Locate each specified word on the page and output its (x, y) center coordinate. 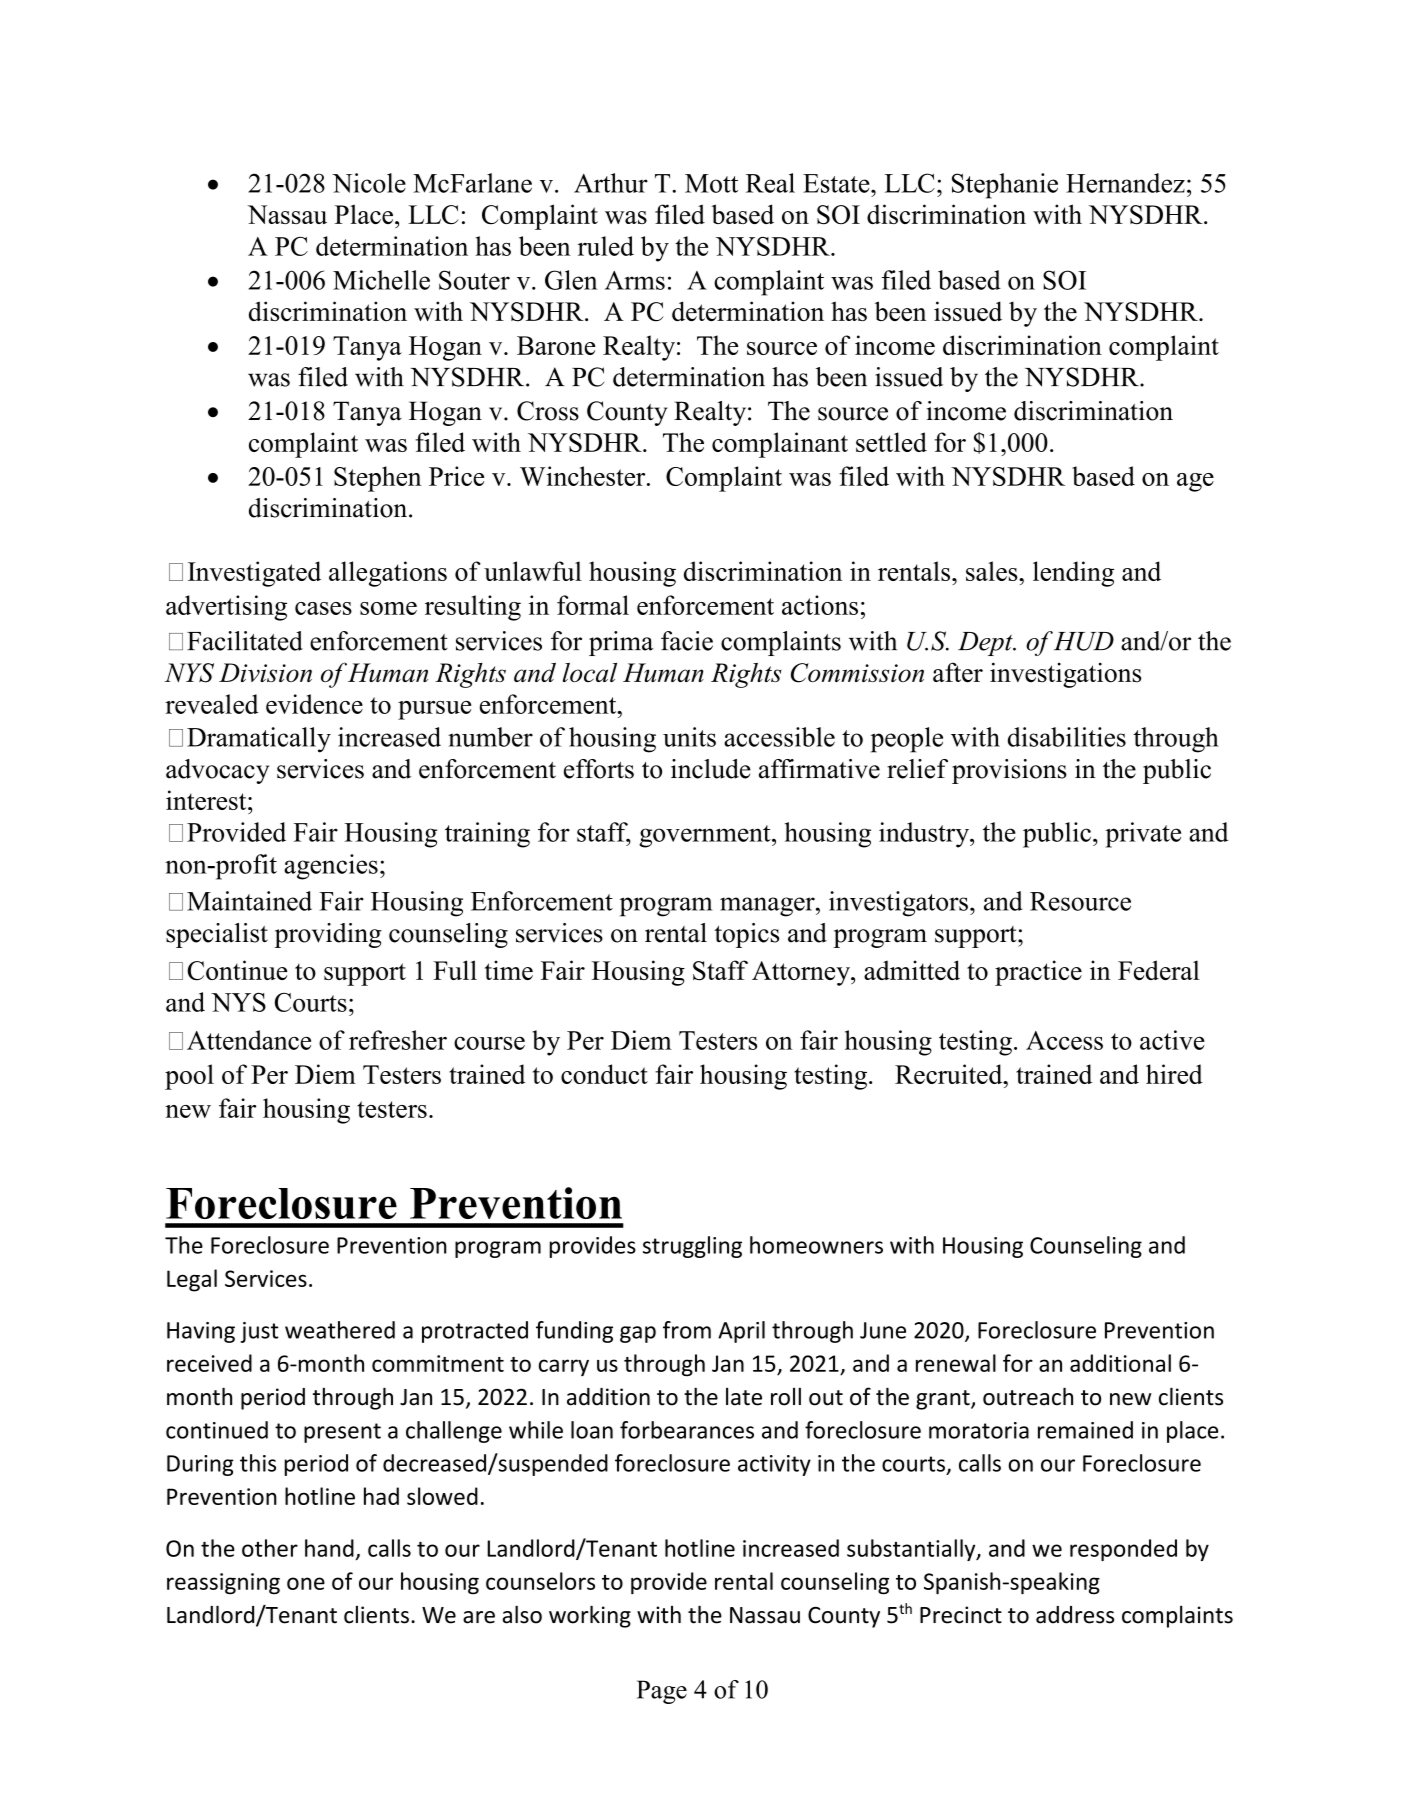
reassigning (223, 1584)
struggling (692, 1247)
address (1075, 1615)
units (689, 737)
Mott (711, 183)
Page (662, 1692)
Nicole (369, 183)
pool (189, 1077)
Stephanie (1005, 186)
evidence (314, 704)
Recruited (950, 1074)
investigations (1065, 675)
